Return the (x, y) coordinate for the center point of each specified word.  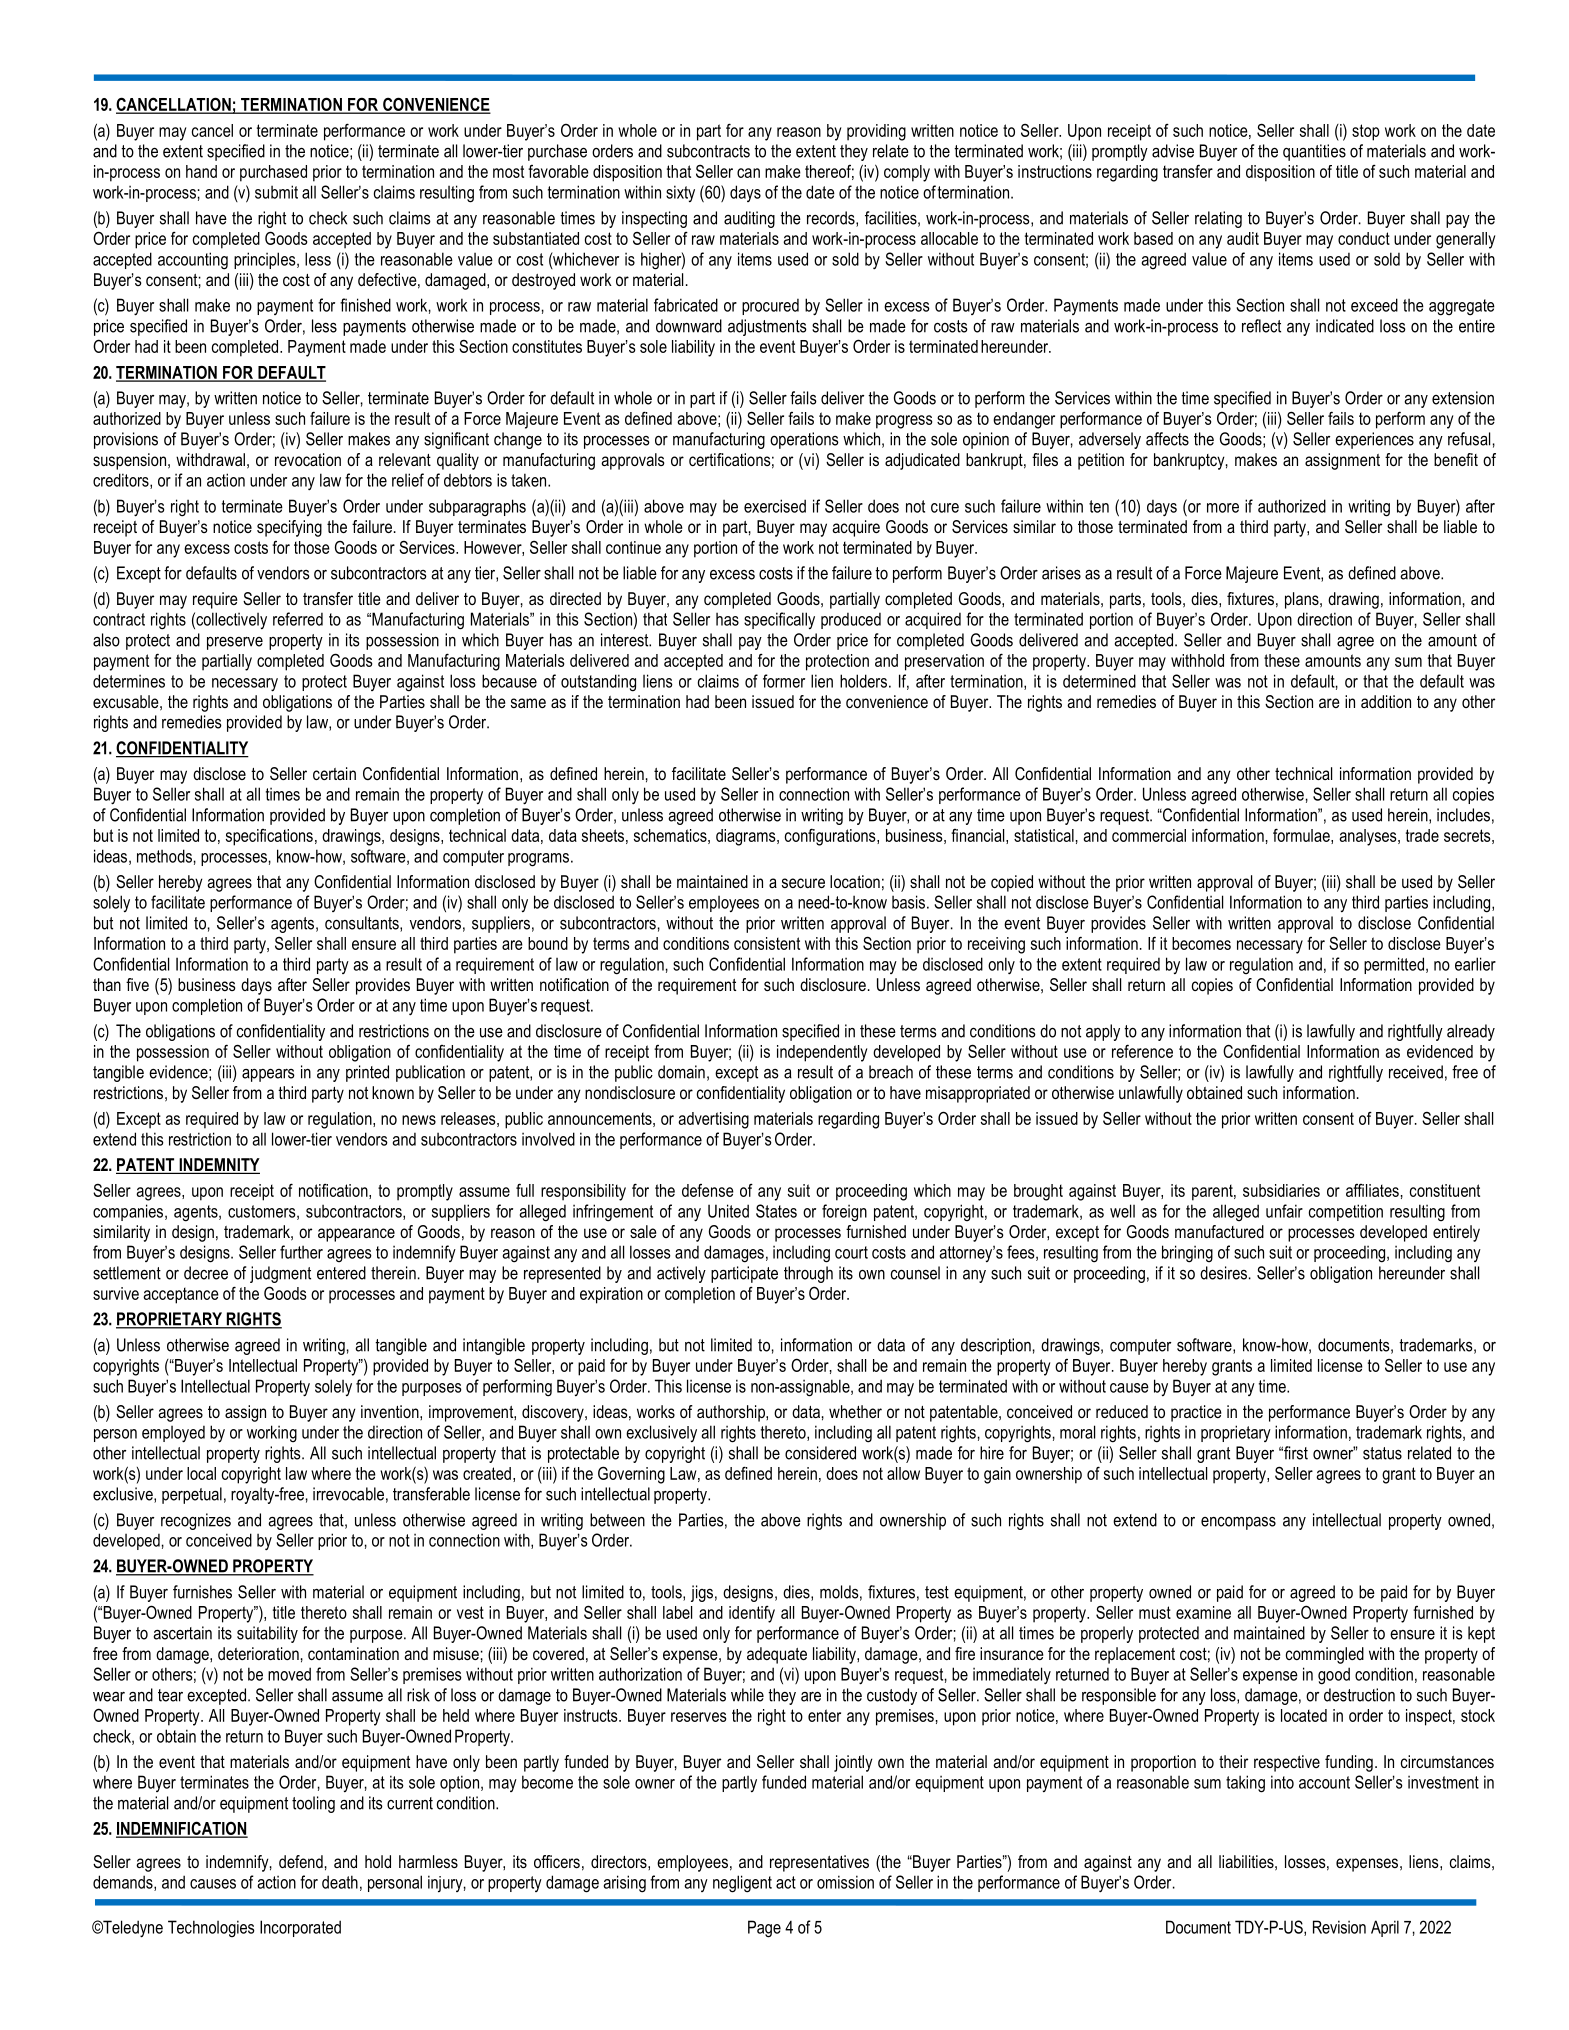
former (784, 681)
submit (276, 192)
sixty (680, 193)
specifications (269, 837)
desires (1223, 1273)
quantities (1314, 152)
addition (1386, 701)
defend (301, 1861)
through (808, 1274)
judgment (280, 1274)
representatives (819, 1863)
